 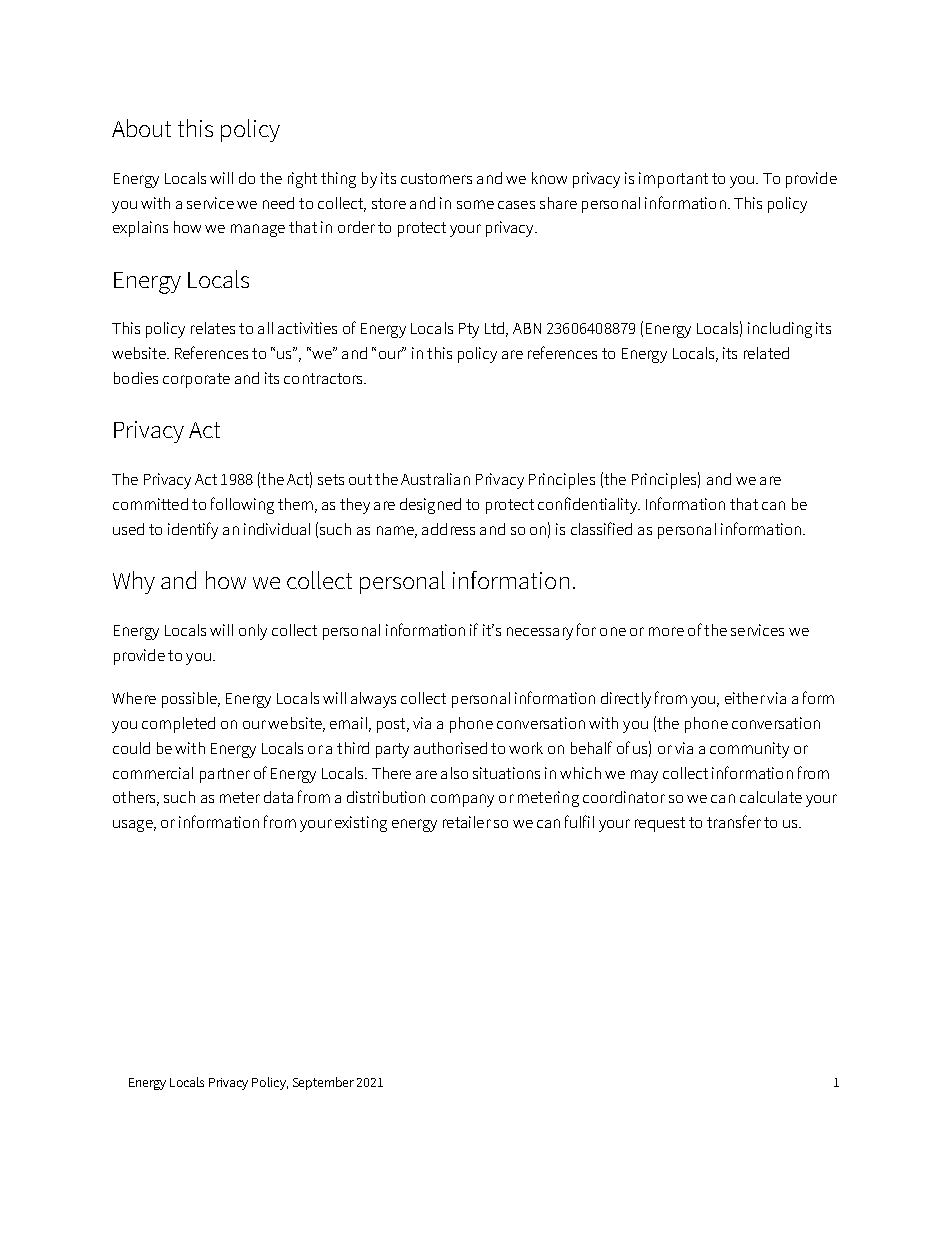 What do you see at coordinates (450, 748) in the screenshot?
I see `authorised` at bounding box center [450, 748].
